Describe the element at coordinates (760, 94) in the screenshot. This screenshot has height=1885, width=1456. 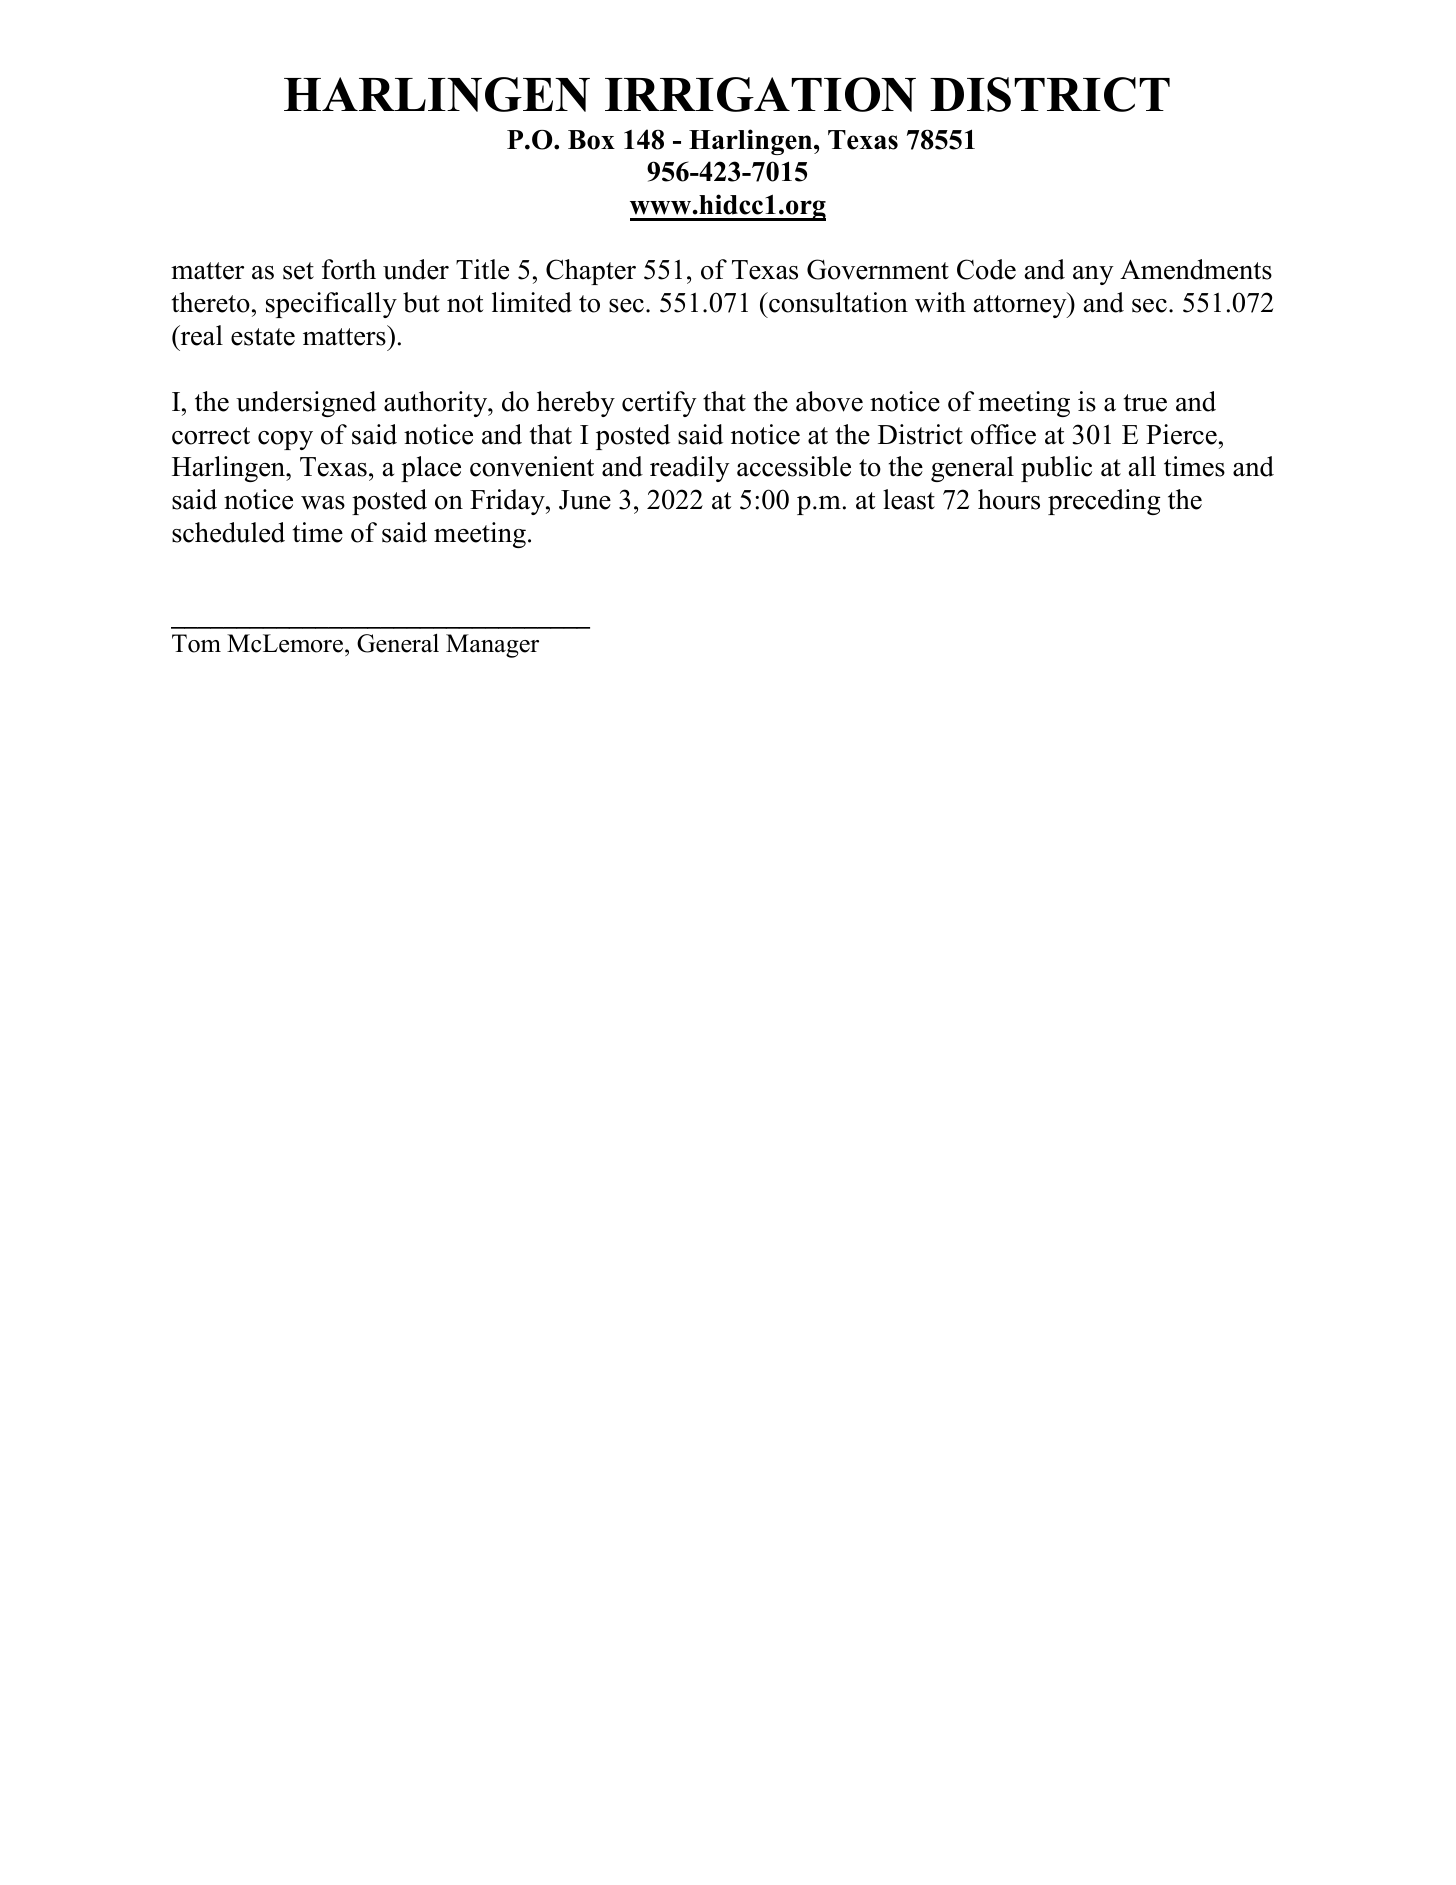
I see `IRRIGATION` at that location.
